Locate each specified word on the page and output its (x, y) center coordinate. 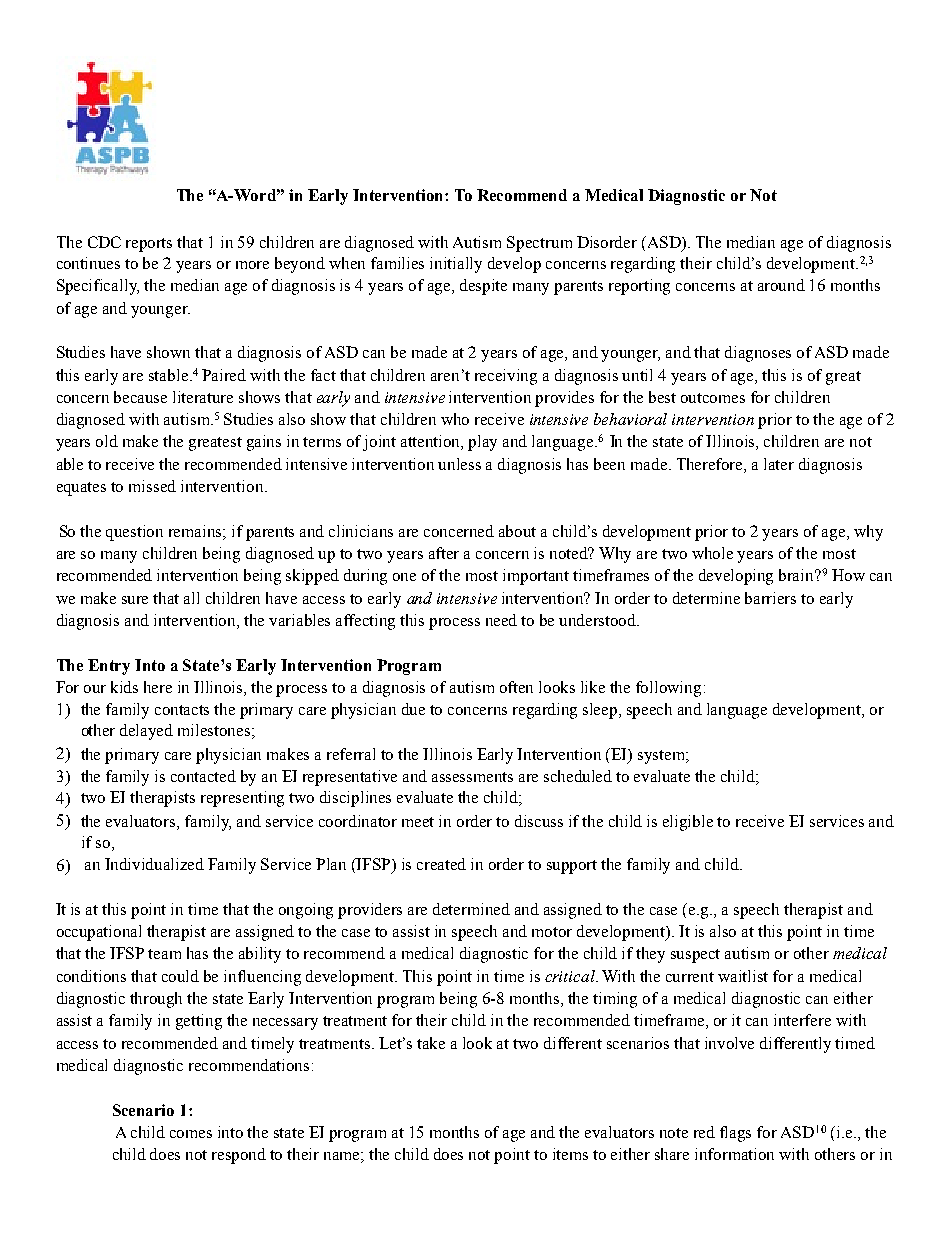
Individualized (154, 864)
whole (712, 553)
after (444, 553)
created (441, 864)
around (781, 285)
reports (149, 245)
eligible (688, 823)
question (134, 533)
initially (456, 265)
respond (239, 1156)
